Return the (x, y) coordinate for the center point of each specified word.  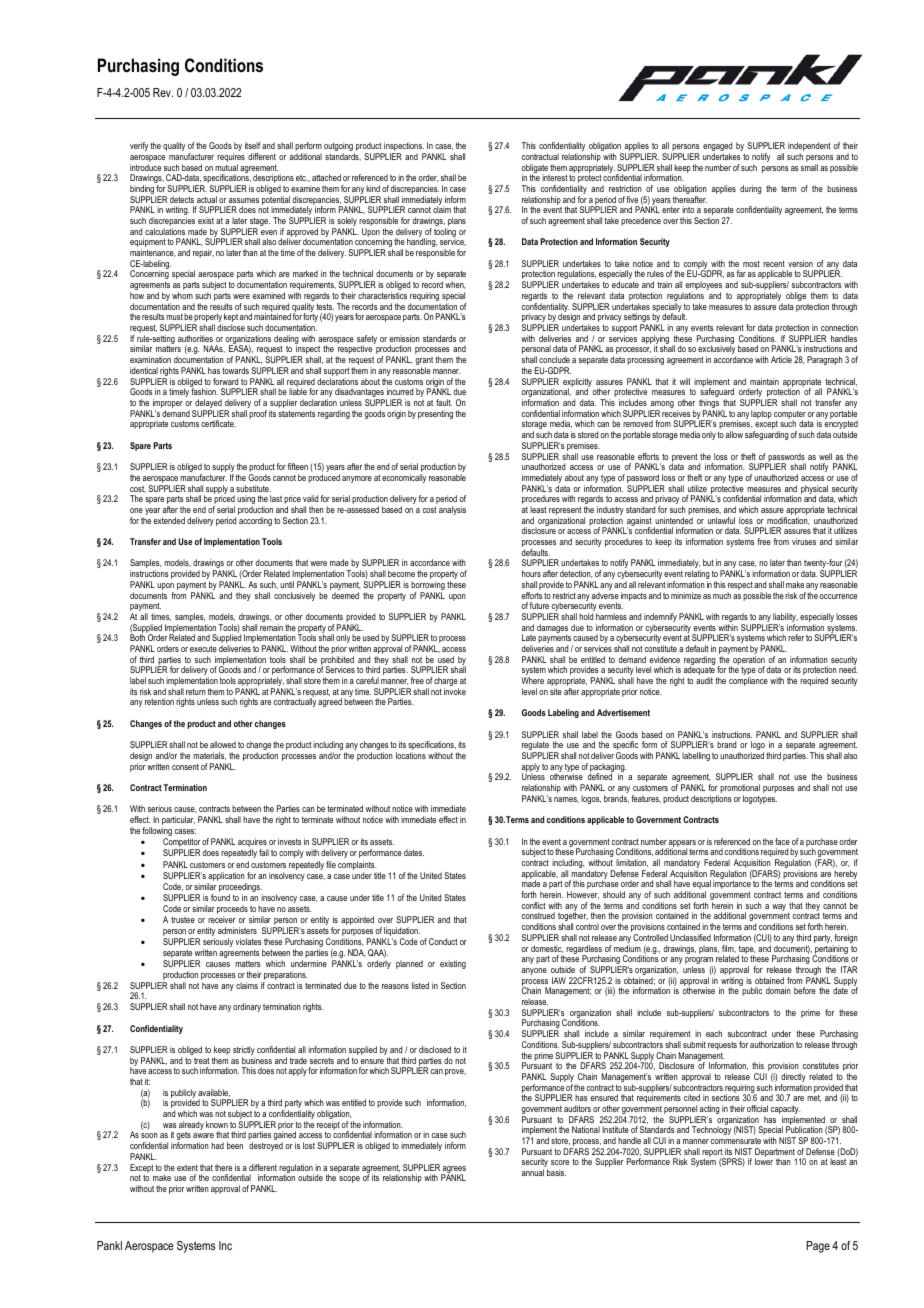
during (751, 189)
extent (187, 1168)
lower (764, 1161)
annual (533, 1172)
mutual (226, 167)
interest (555, 177)
